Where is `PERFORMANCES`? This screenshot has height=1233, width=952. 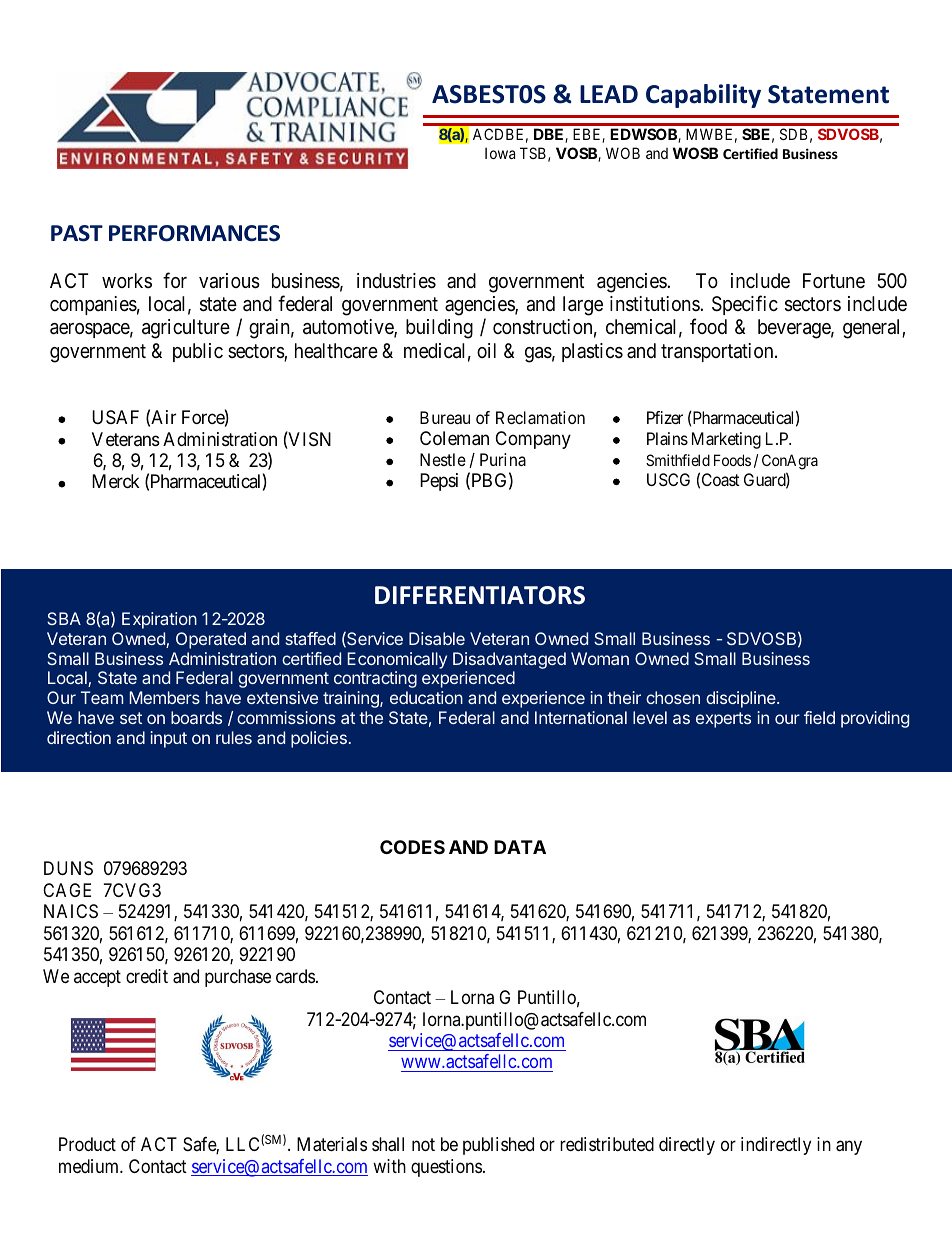
PERFORMANCES is located at coordinates (194, 233).
